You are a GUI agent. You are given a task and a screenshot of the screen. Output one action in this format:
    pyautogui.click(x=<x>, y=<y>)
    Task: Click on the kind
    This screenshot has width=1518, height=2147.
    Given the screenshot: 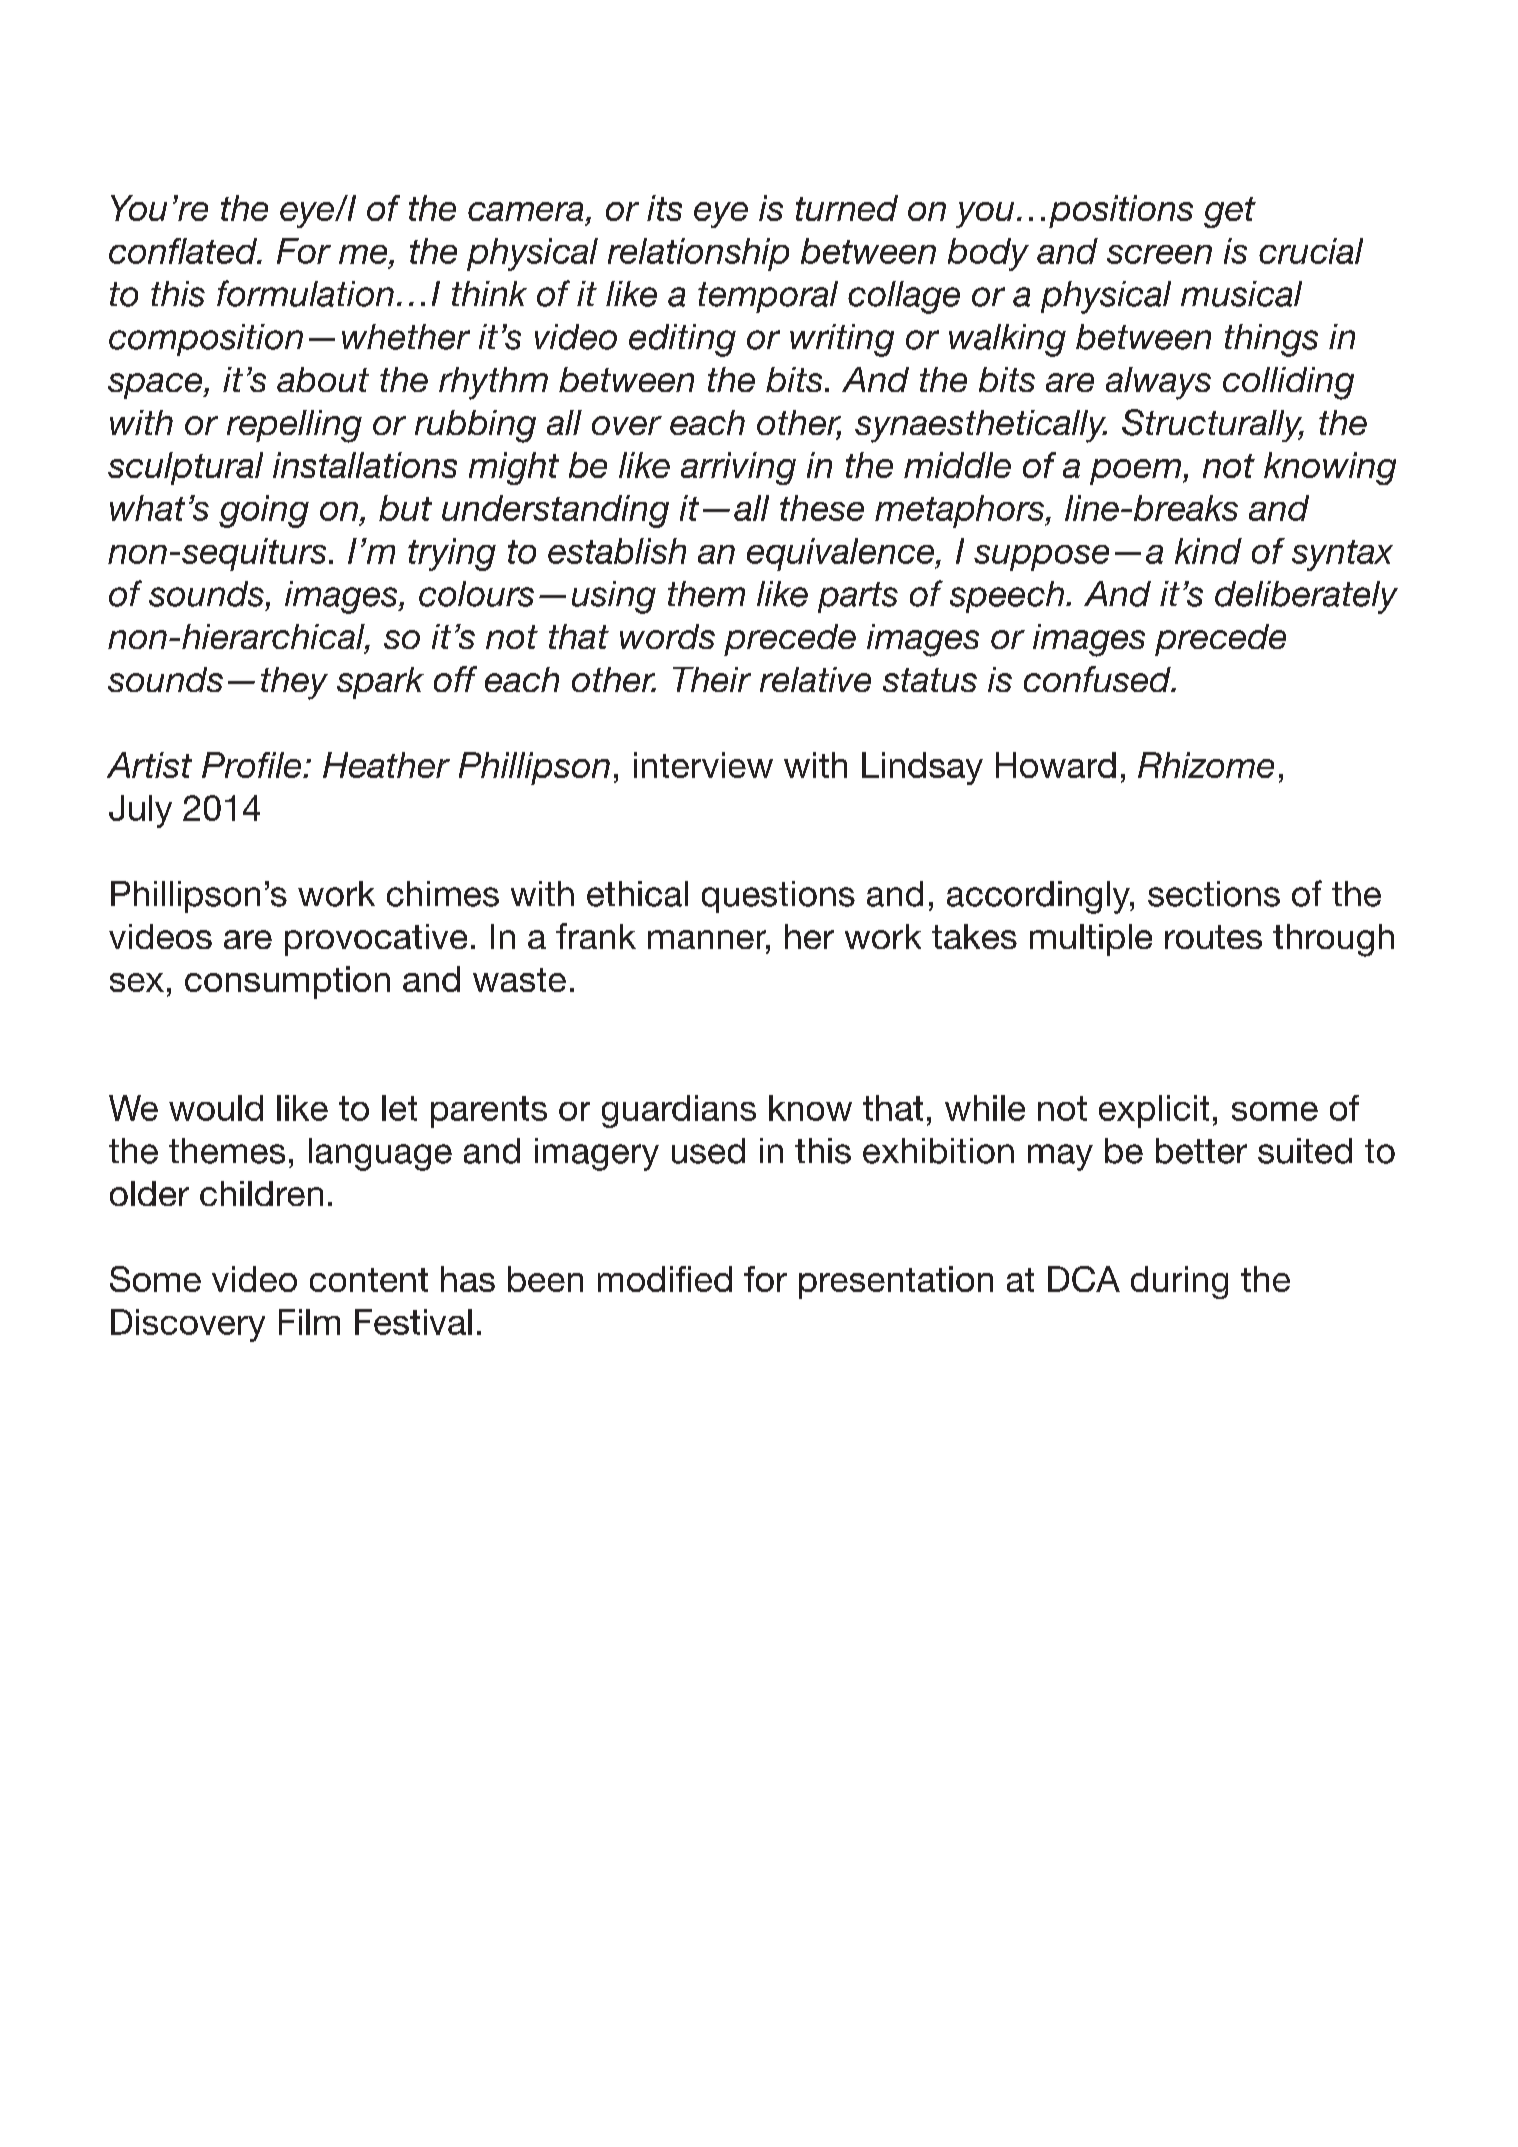 What is the action you would take?
    pyautogui.click(x=1208, y=551)
